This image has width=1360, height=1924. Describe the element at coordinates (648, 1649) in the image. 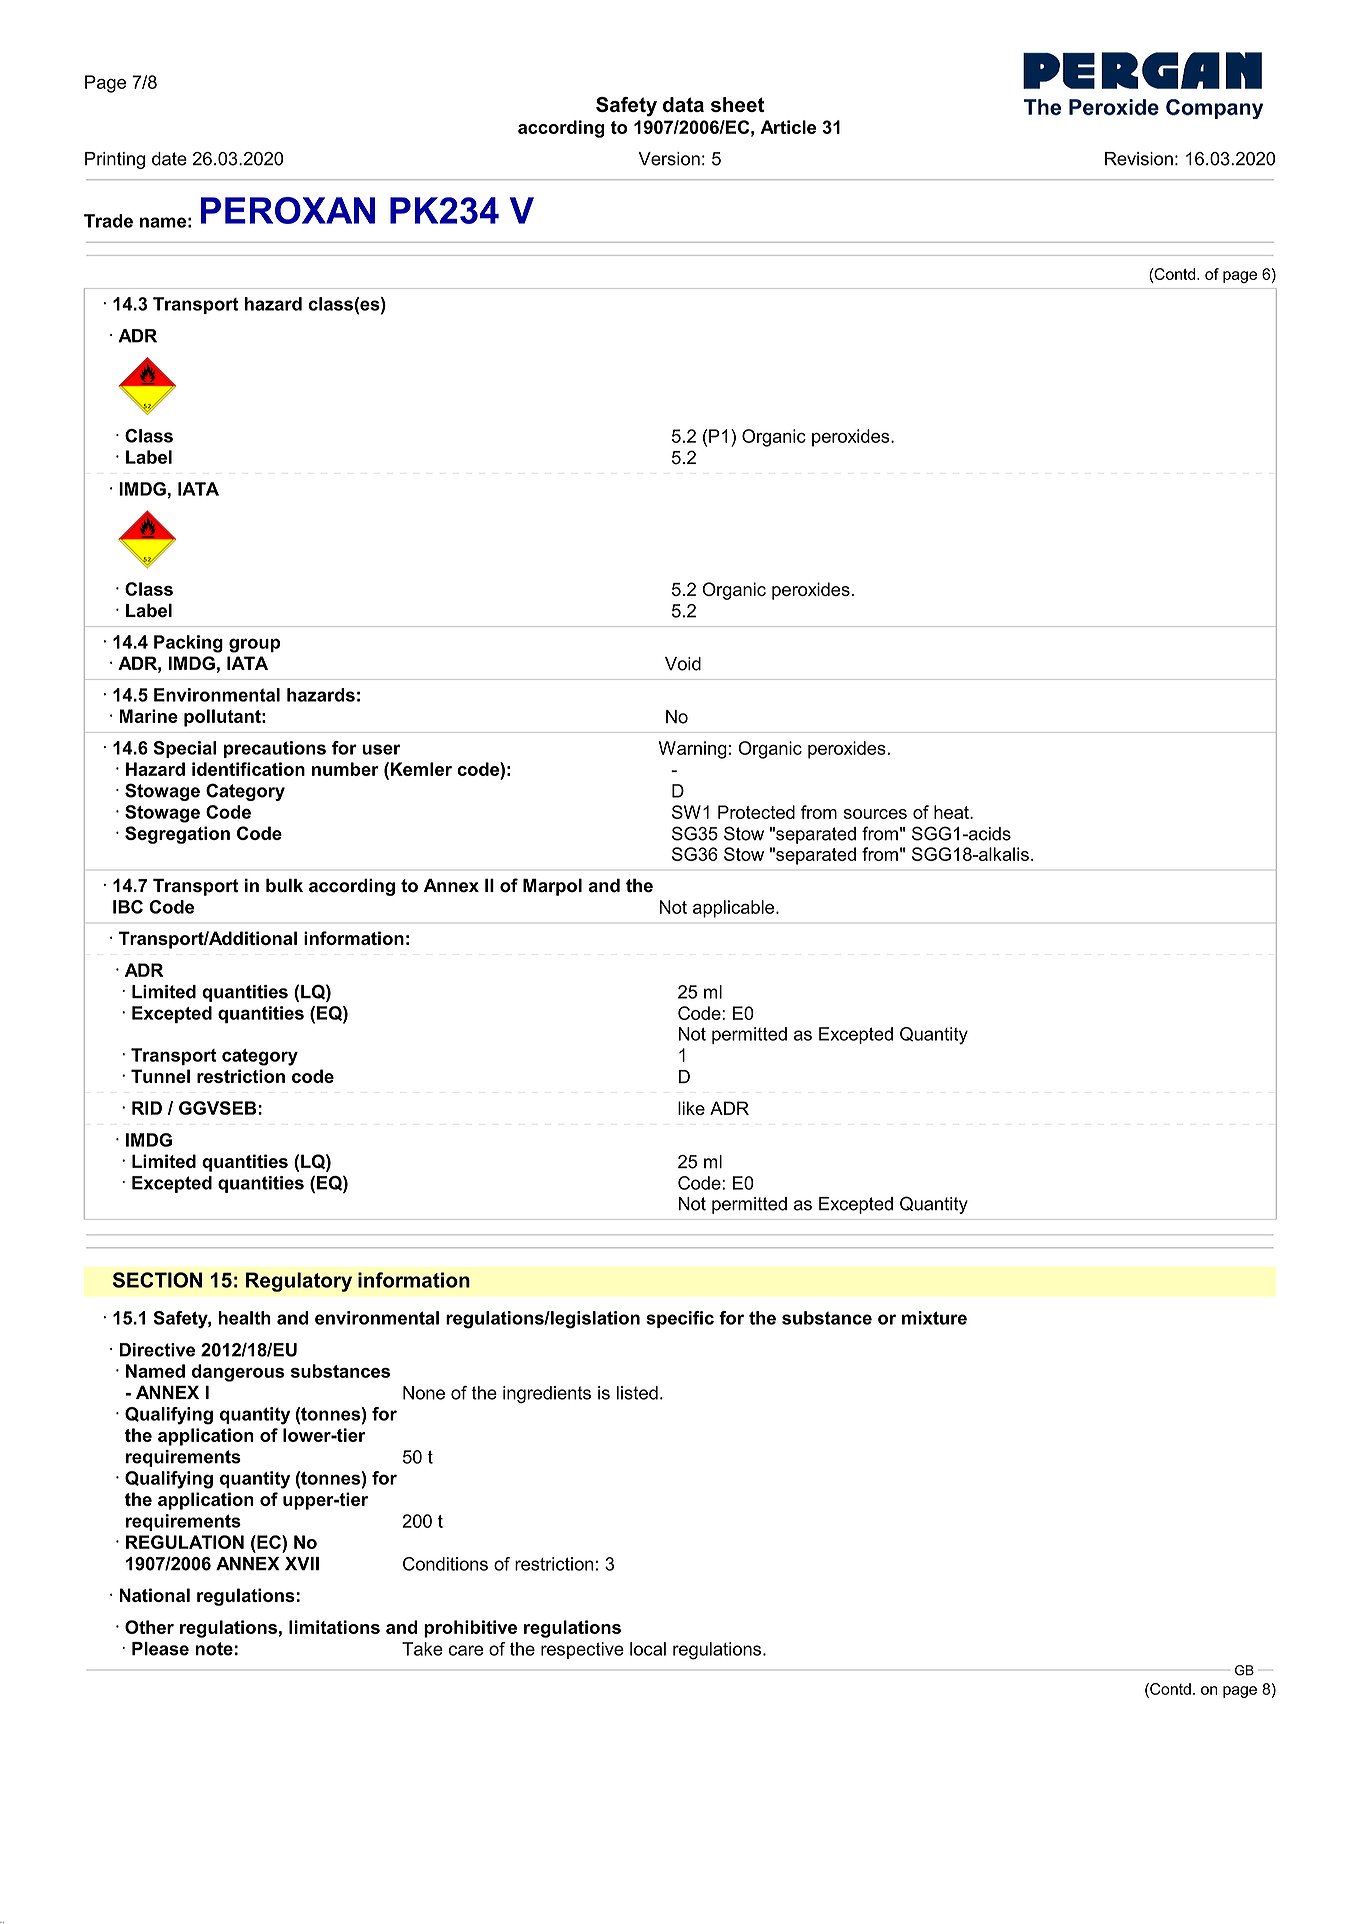

I see `local` at that location.
